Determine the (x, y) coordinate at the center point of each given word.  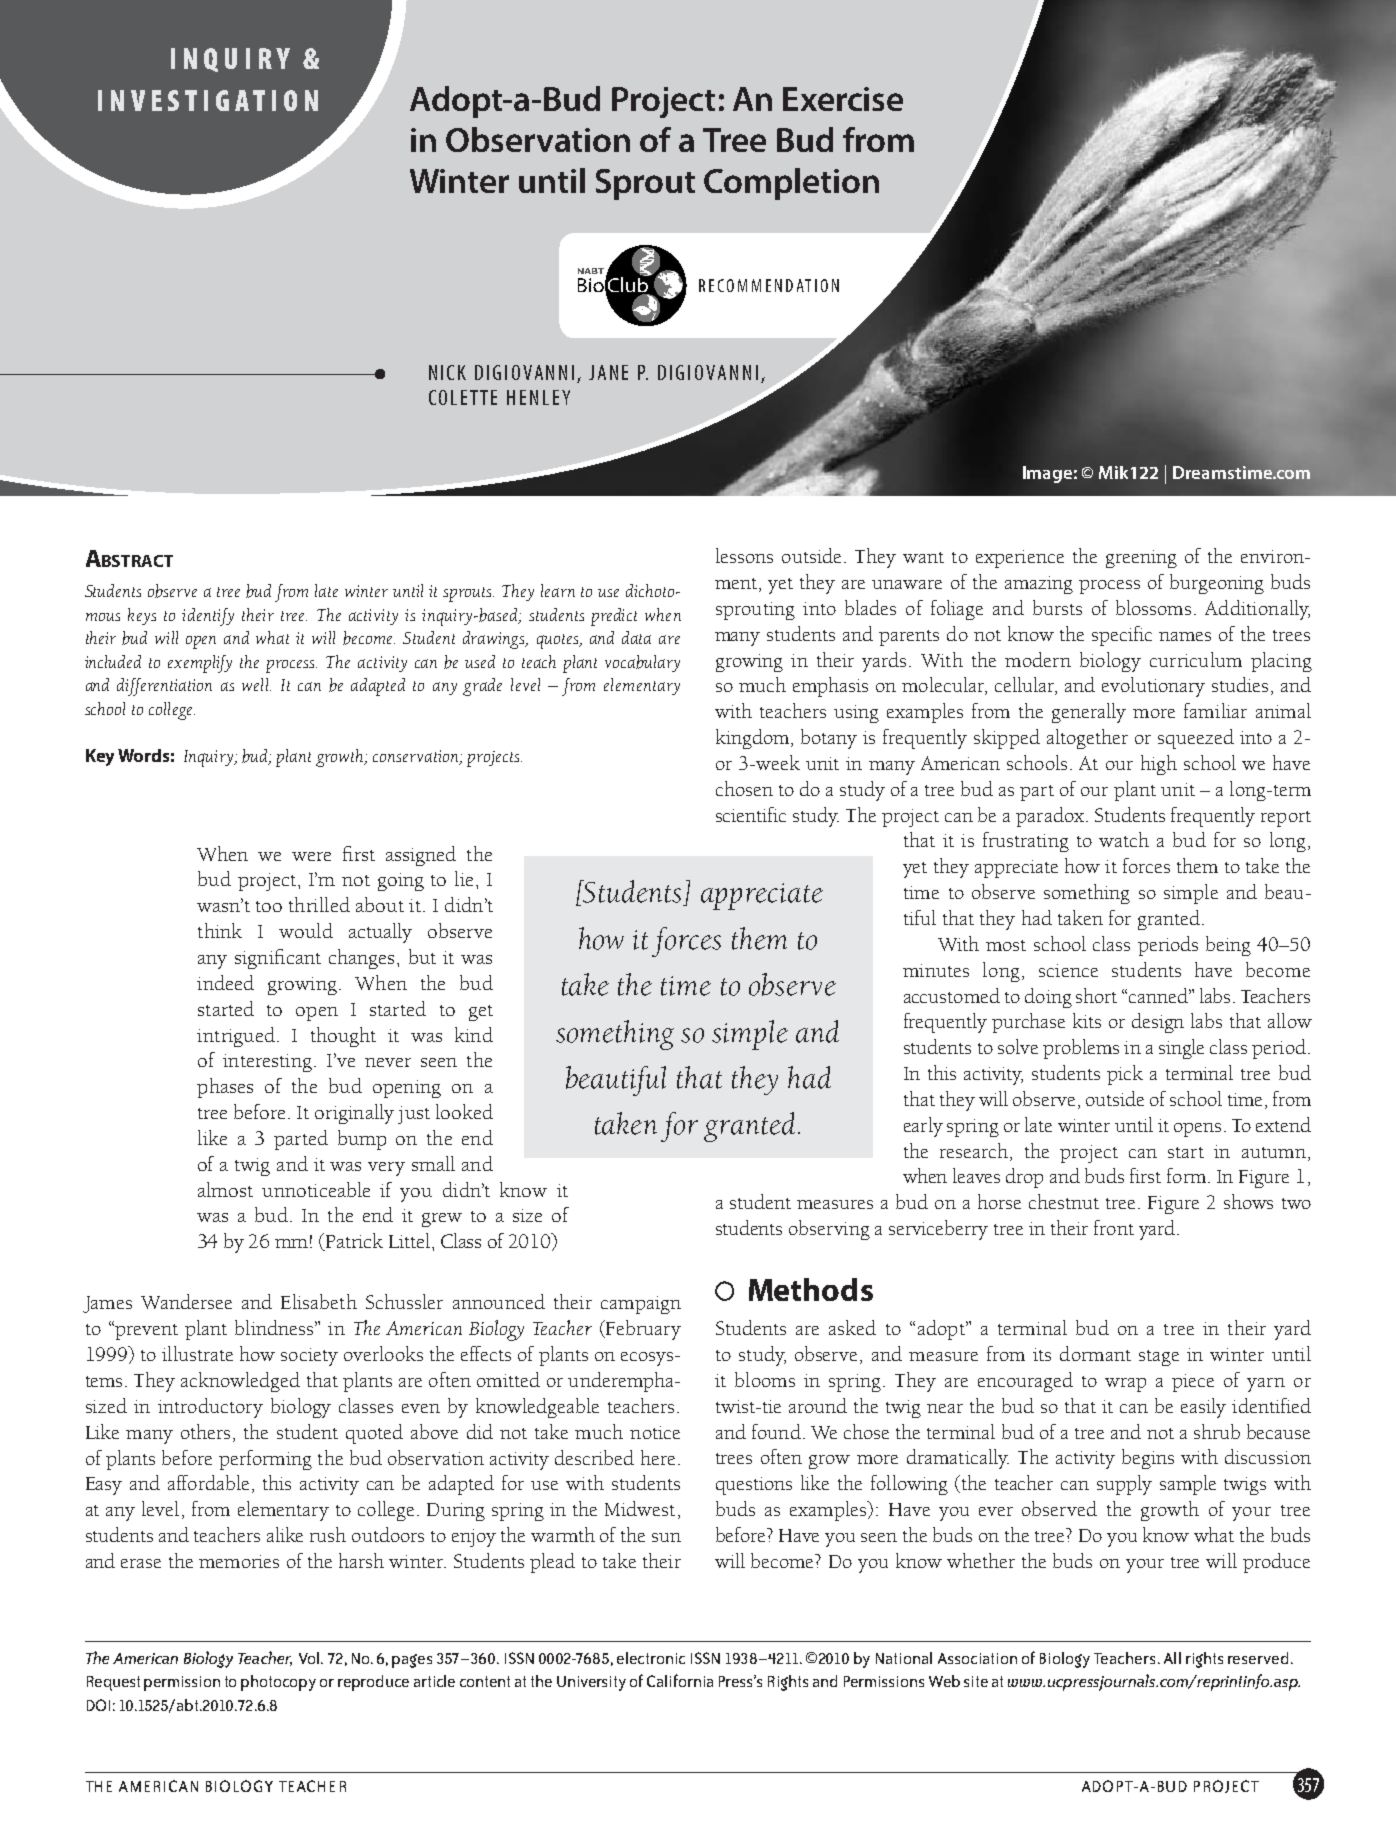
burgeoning (1217, 584)
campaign (641, 1305)
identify (208, 617)
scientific (751, 814)
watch (1124, 839)
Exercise (843, 99)
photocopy (278, 1683)
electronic (651, 1658)
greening (1141, 559)
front (1114, 1227)
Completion (791, 184)
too (269, 906)
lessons (744, 555)
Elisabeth (319, 1301)
